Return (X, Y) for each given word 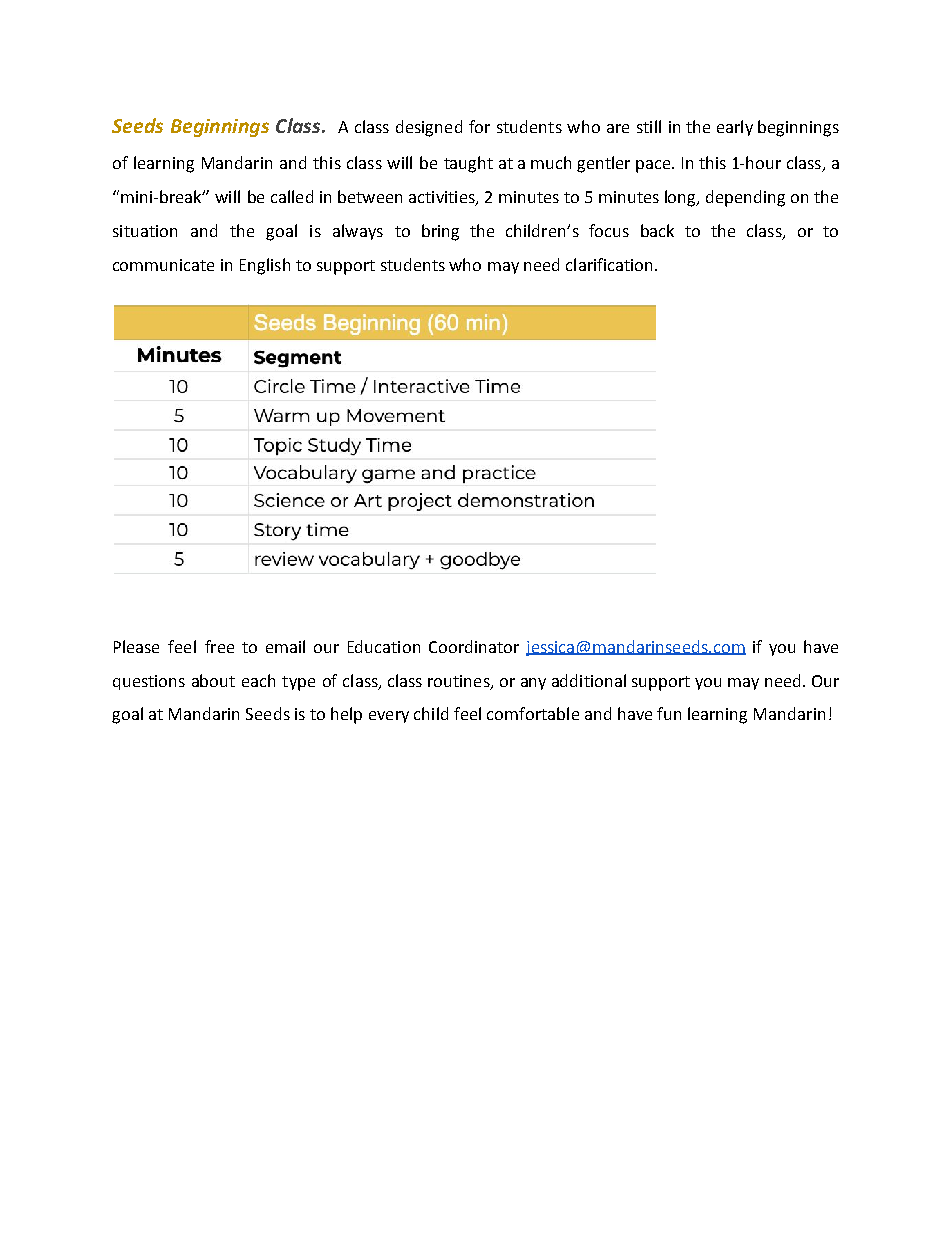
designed (429, 128)
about (213, 680)
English (265, 266)
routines (460, 682)
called (292, 196)
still (649, 126)
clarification (609, 264)
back (657, 230)
